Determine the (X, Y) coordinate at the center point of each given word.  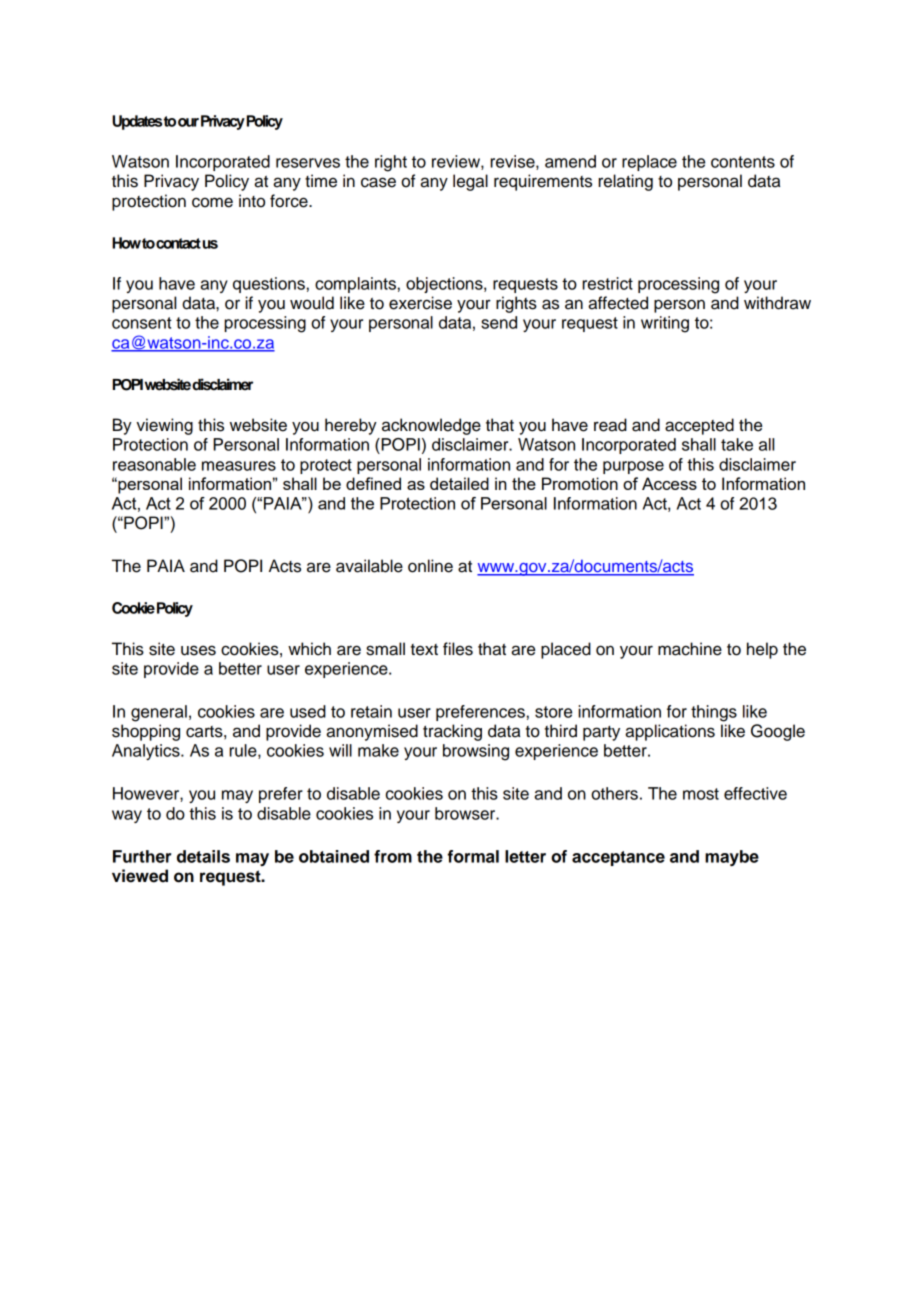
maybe (732, 858)
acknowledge (431, 426)
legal (470, 182)
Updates (138, 122)
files (458, 649)
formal (473, 856)
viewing (164, 426)
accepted (699, 426)
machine (690, 649)
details (203, 856)
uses (198, 650)
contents (743, 162)
